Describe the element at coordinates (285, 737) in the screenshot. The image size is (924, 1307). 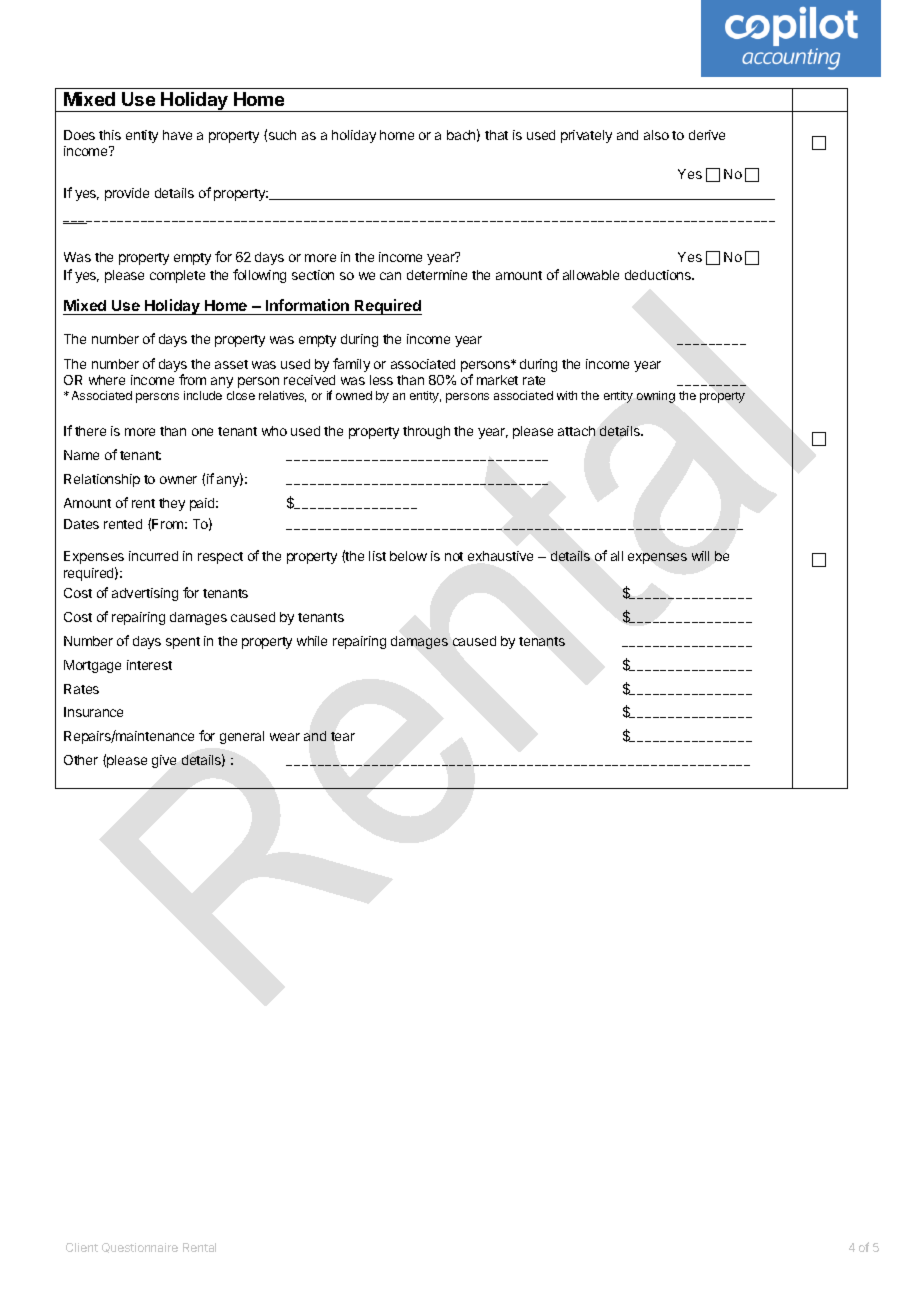
I see `wear` at that location.
